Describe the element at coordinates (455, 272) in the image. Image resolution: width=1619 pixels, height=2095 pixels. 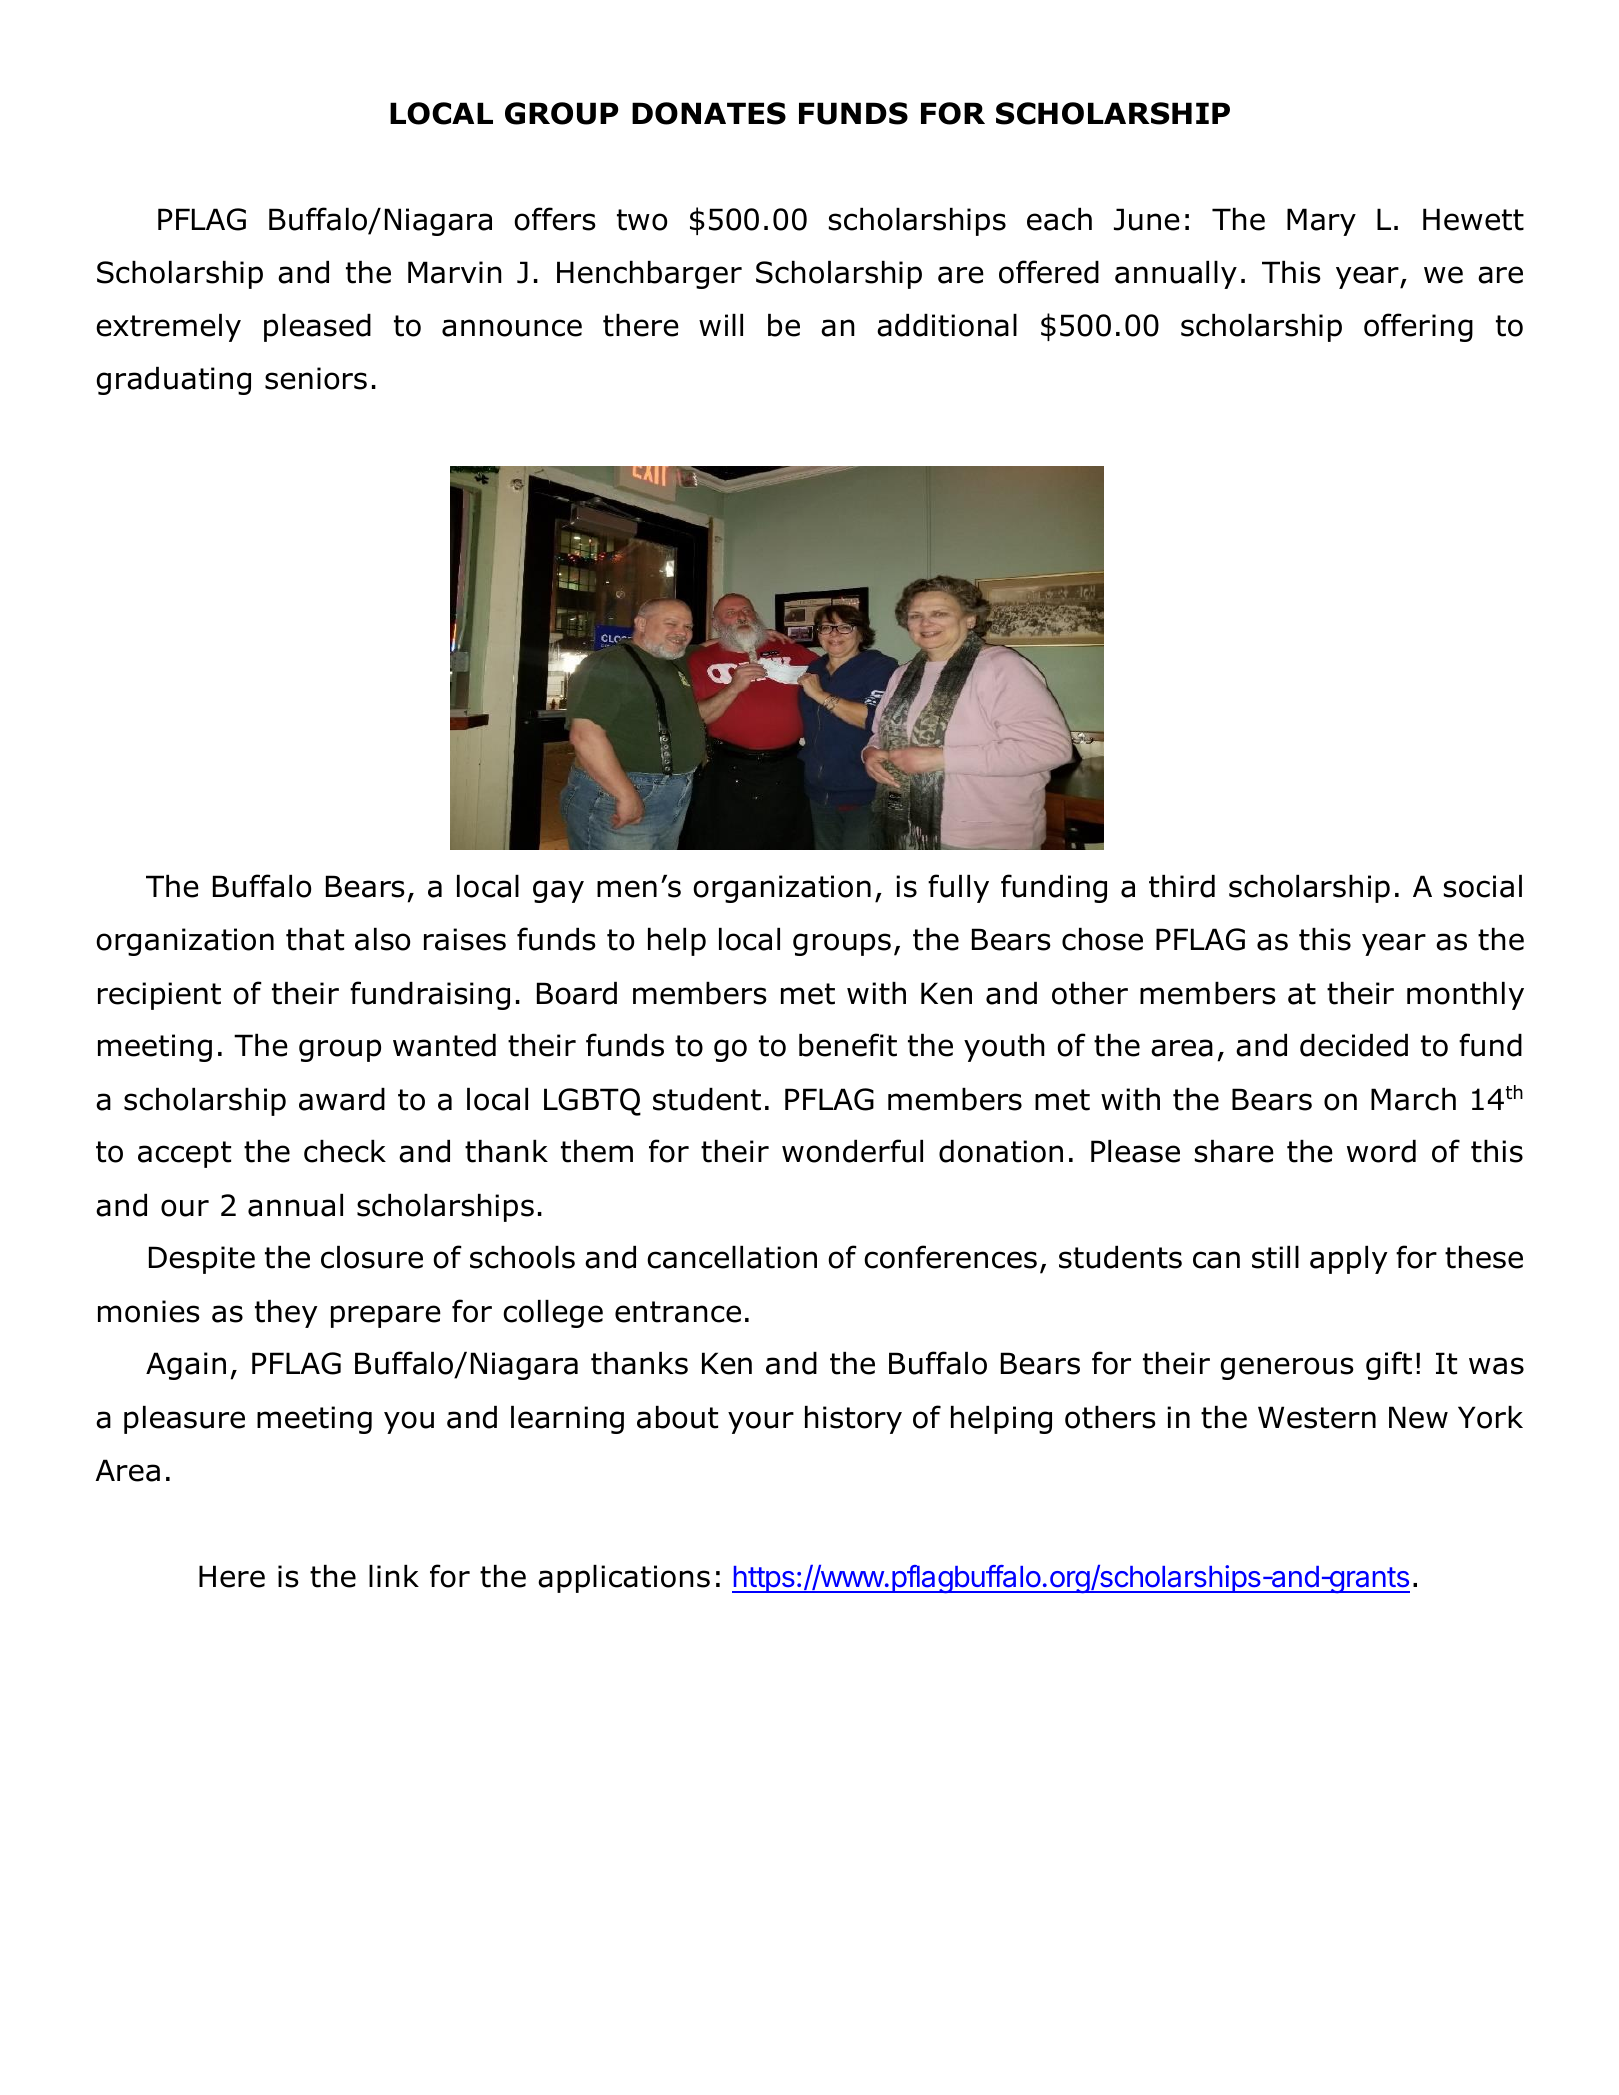
I see `Marvin` at that location.
